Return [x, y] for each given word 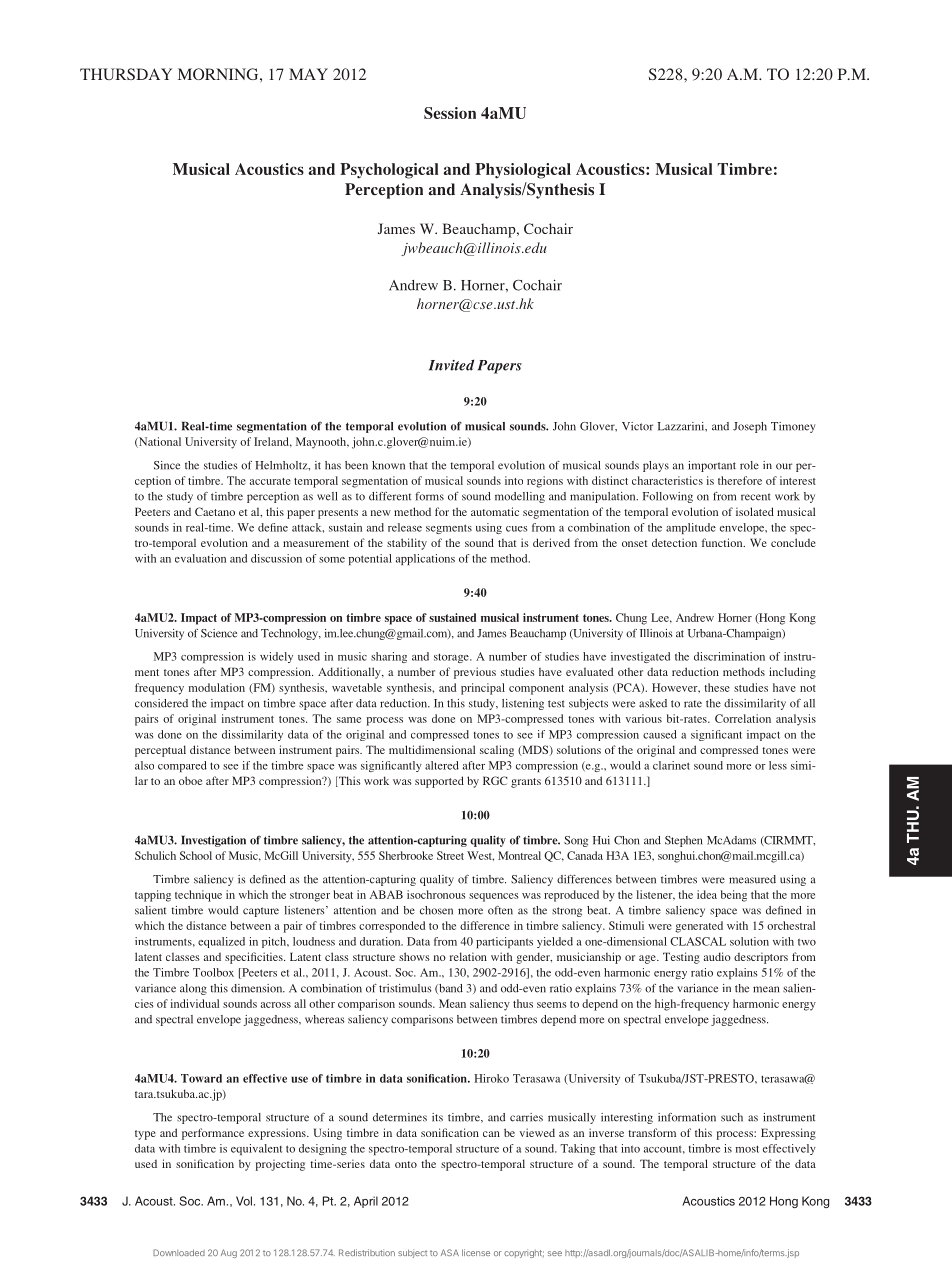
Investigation [213, 841]
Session [450, 113]
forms [429, 496]
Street [450, 855]
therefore [740, 480]
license [476, 1252]
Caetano [215, 511]
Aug [229, 1253]
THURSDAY [126, 74]
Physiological [523, 171]
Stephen [683, 841]
